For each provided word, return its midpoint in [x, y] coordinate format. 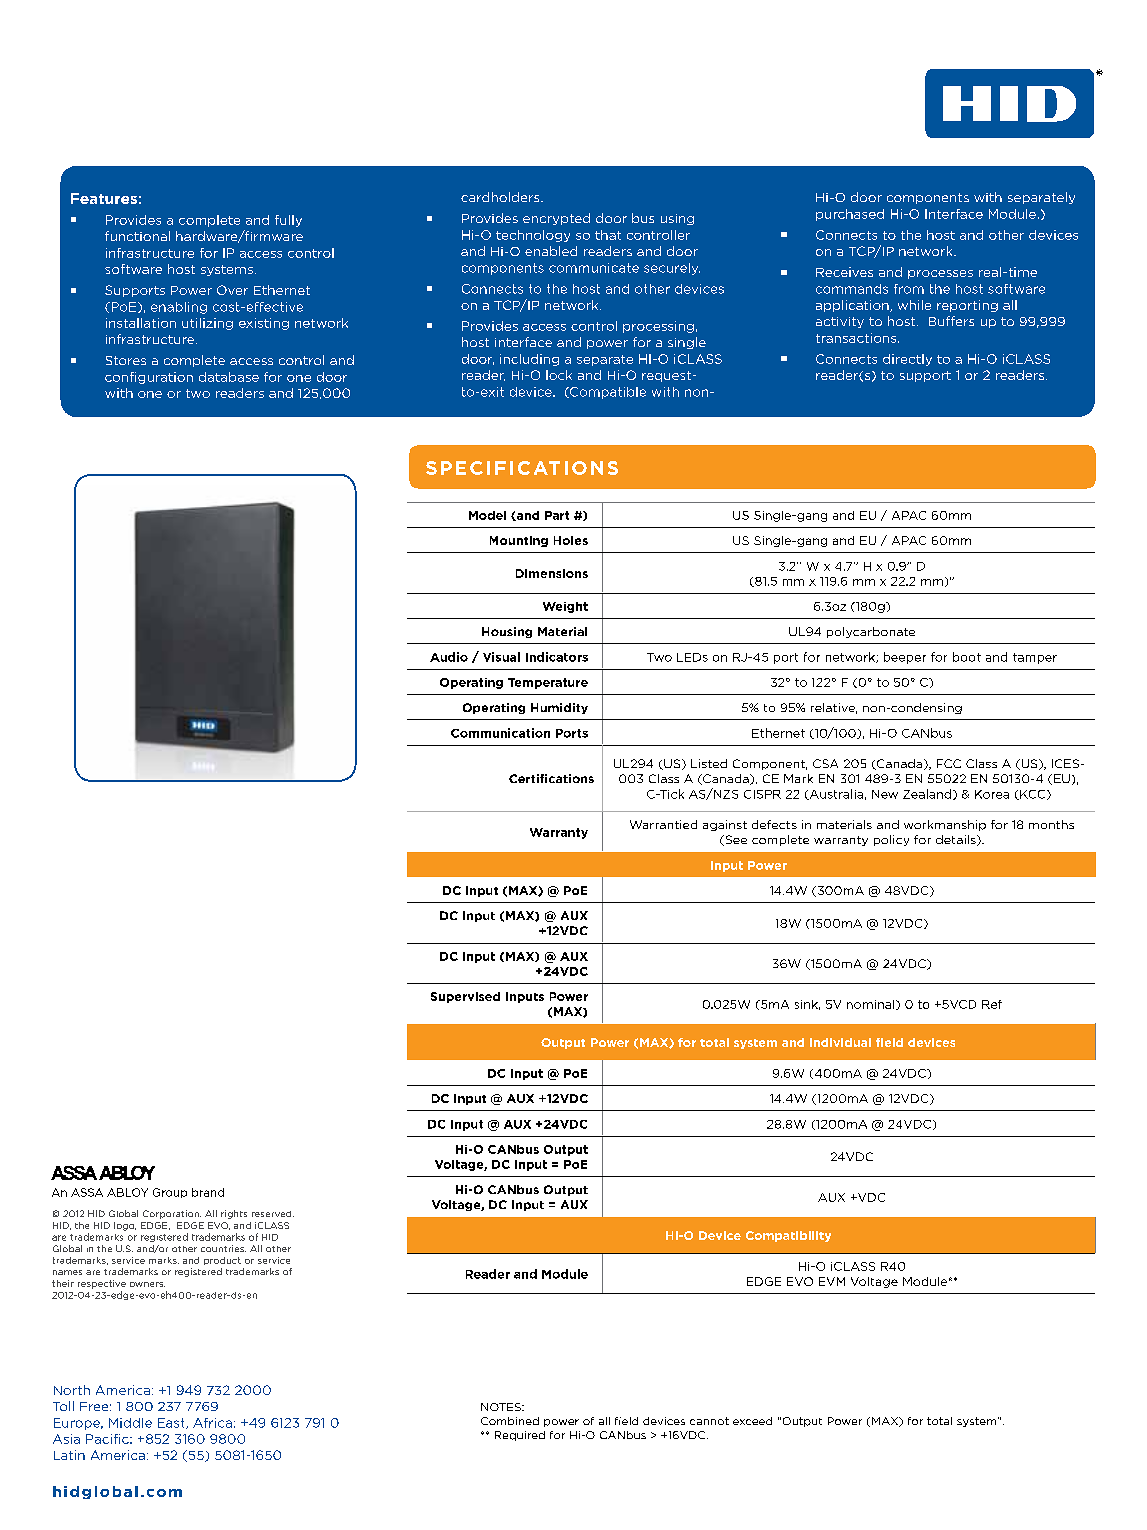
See [735, 840]
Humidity [559, 708]
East [172, 1423]
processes [940, 274]
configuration [149, 378]
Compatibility [788, 1236]
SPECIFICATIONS [522, 468]
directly [907, 360]
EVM [832, 1281]
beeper [905, 658]
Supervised [465, 997]
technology [533, 236]
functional [137, 236]
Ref [992, 1004]
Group [170, 1193]
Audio [449, 657]
